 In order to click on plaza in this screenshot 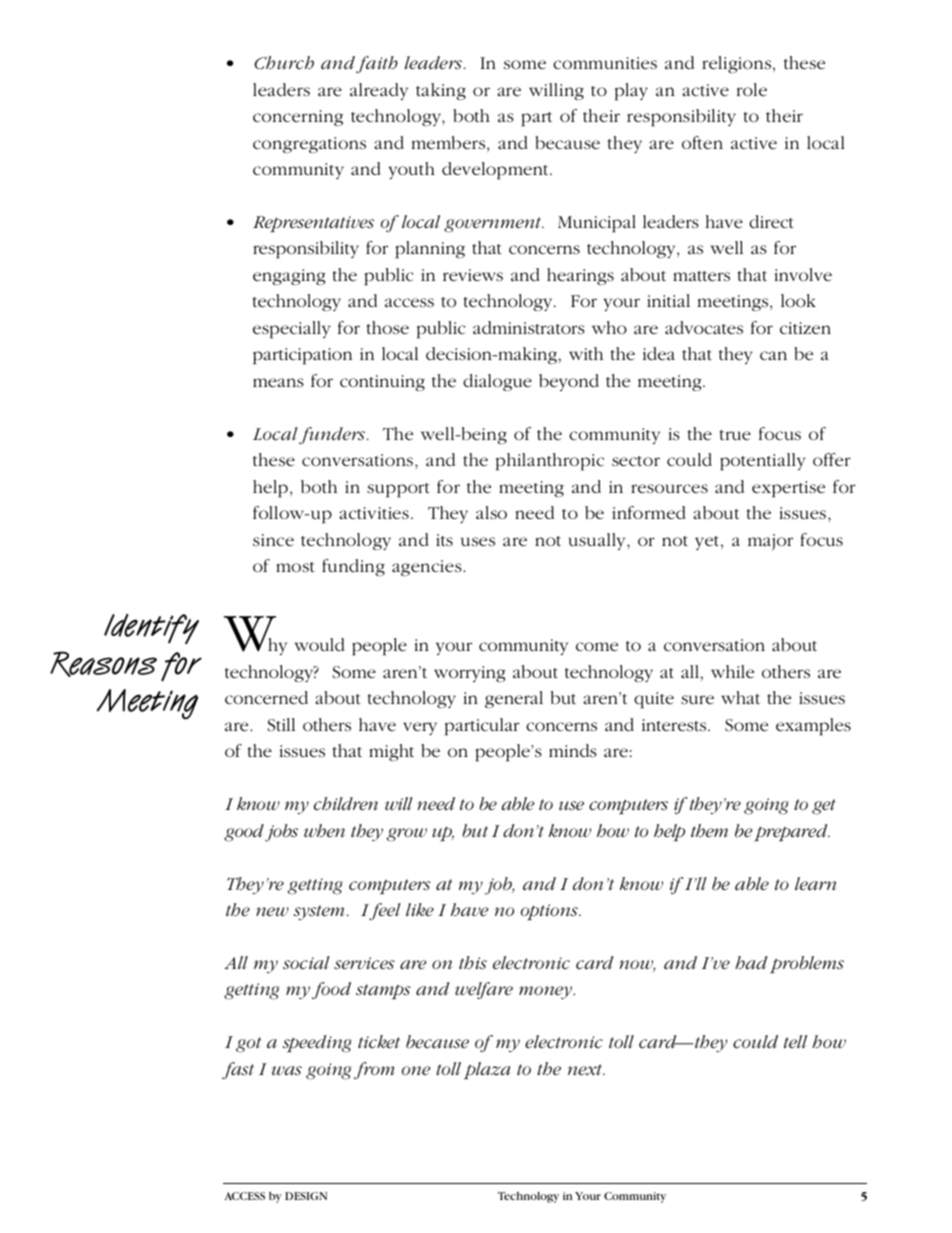, I will do `click(487, 1071)`.
